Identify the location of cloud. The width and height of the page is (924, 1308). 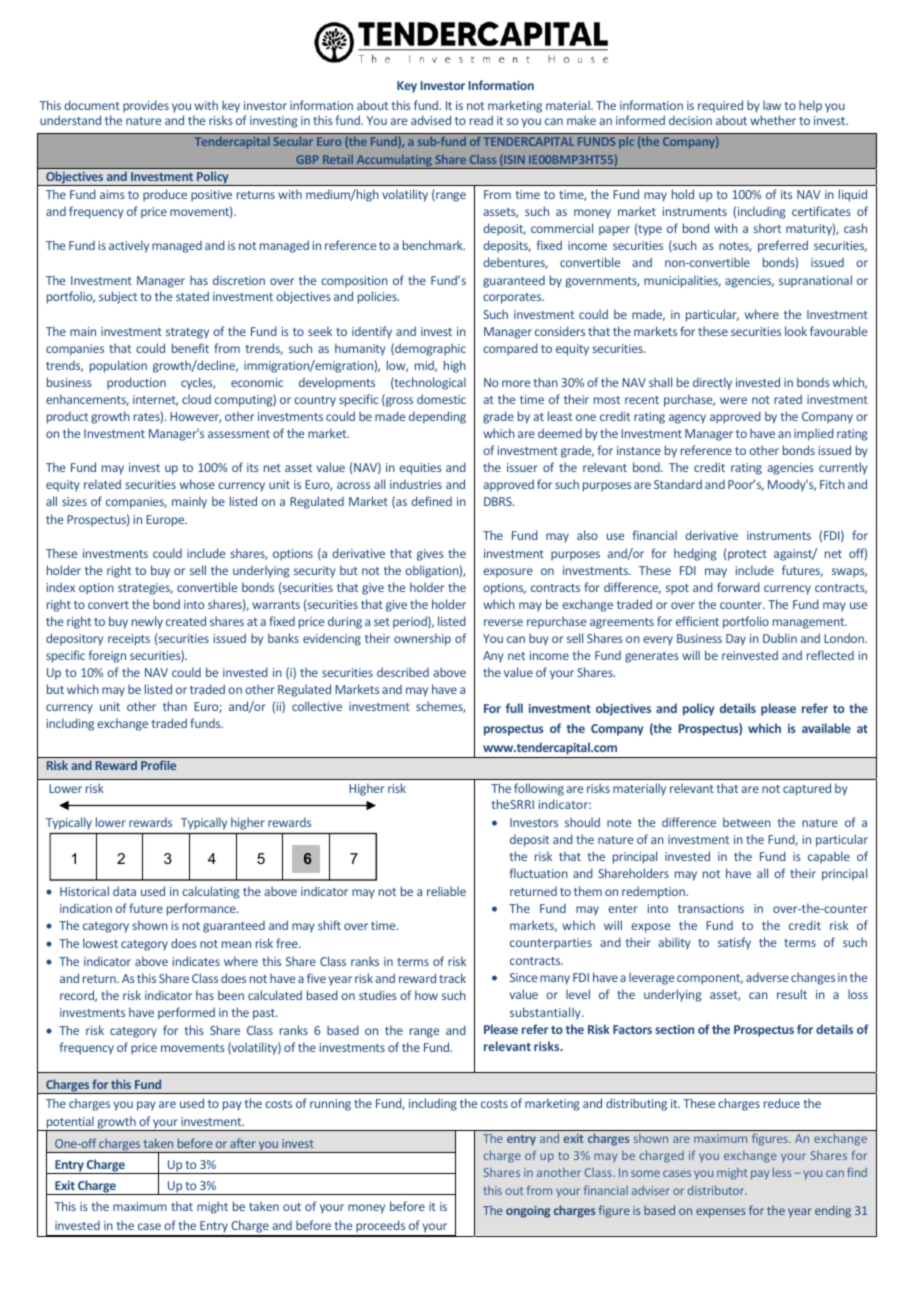
(196, 399).
